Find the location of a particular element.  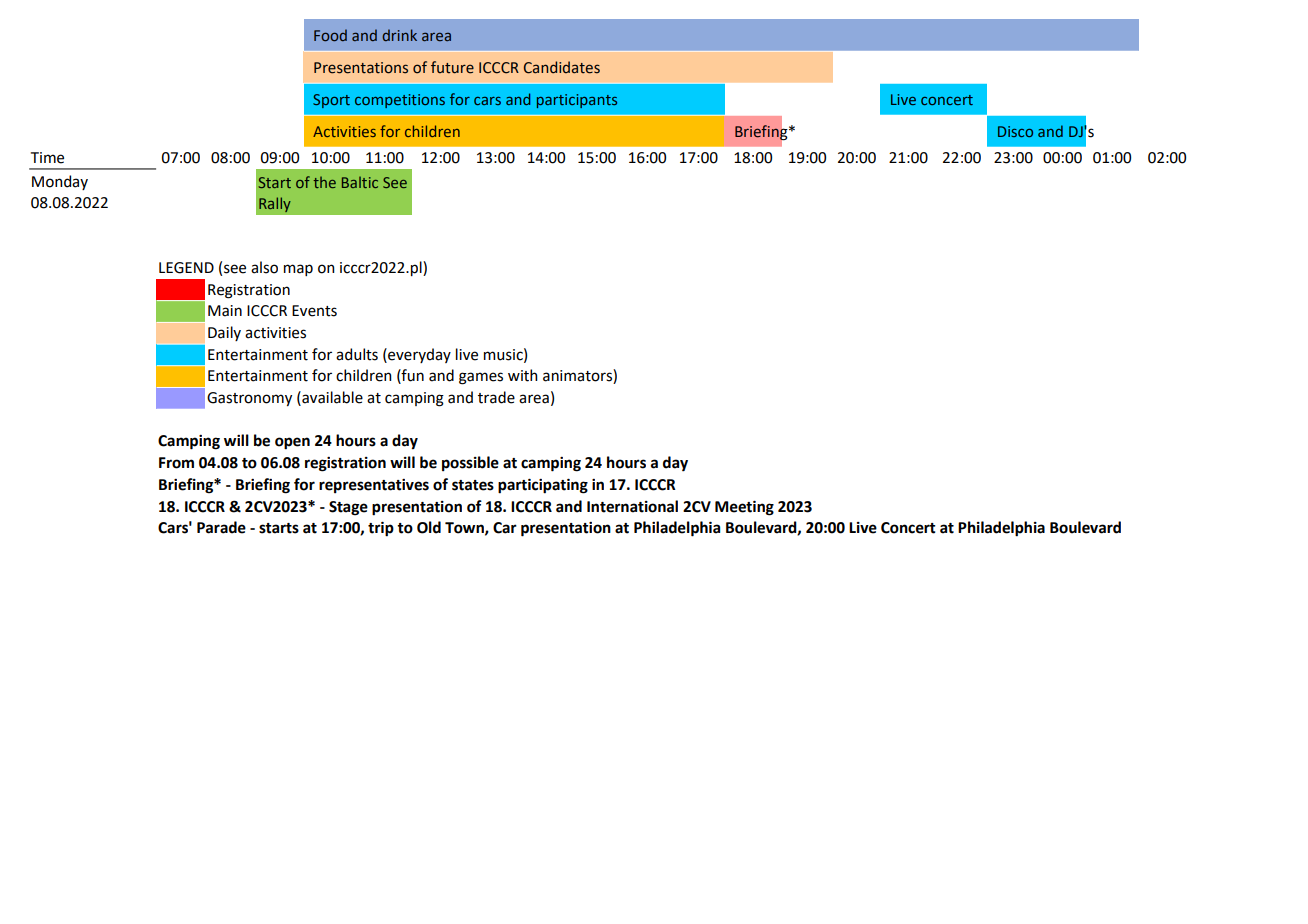

Food is located at coordinates (330, 35).
